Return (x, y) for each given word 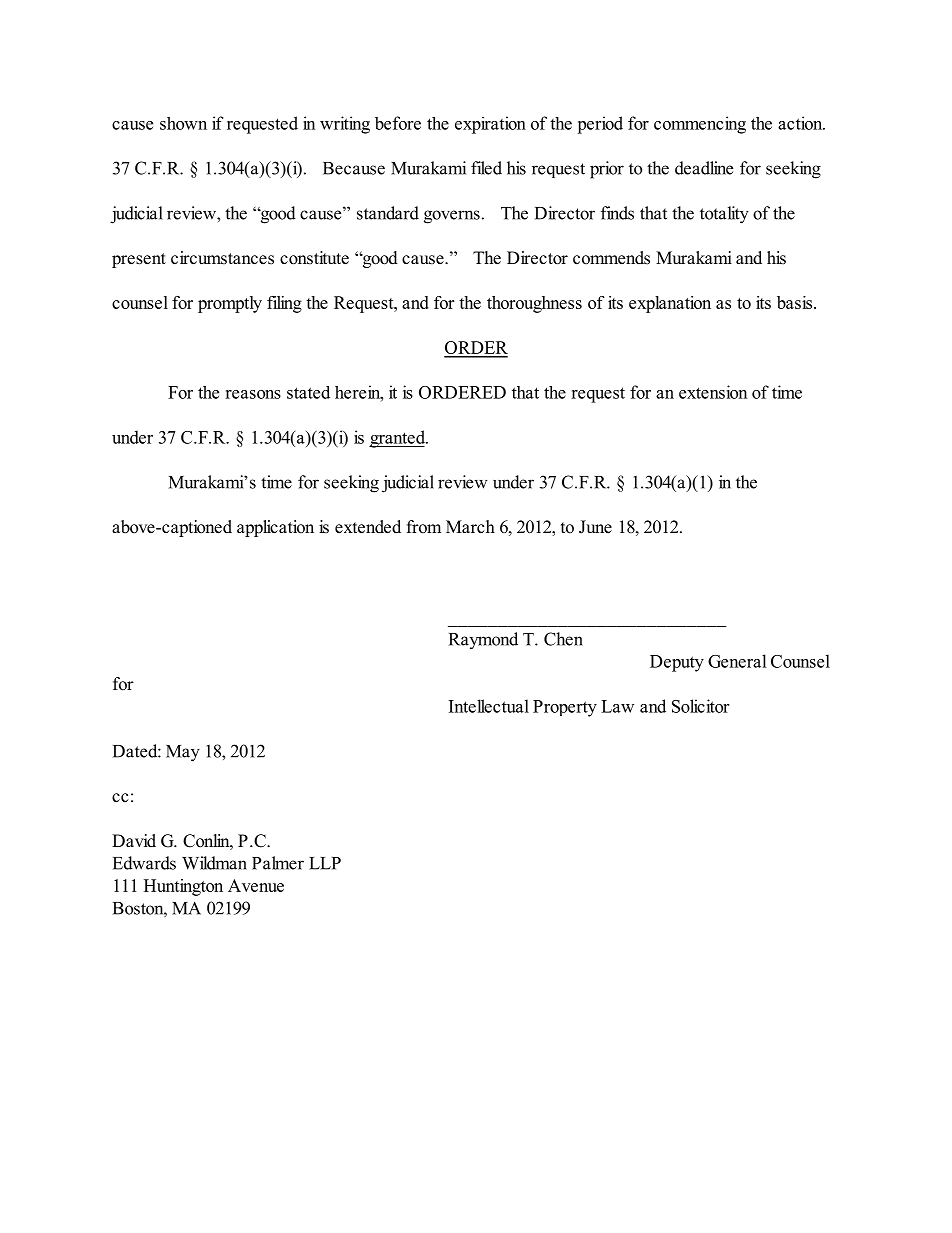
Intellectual (489, 706)
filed (486, 168)
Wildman (214, 863)
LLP (325, 863)
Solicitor (700, 706)
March (470, 527)
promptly (230, 304)
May (183, 753)
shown (183, 123)
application (275, 528)
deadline (704, 168)
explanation (670, 304)
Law (617, 706)
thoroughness (534, 304)
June (595, 527)
